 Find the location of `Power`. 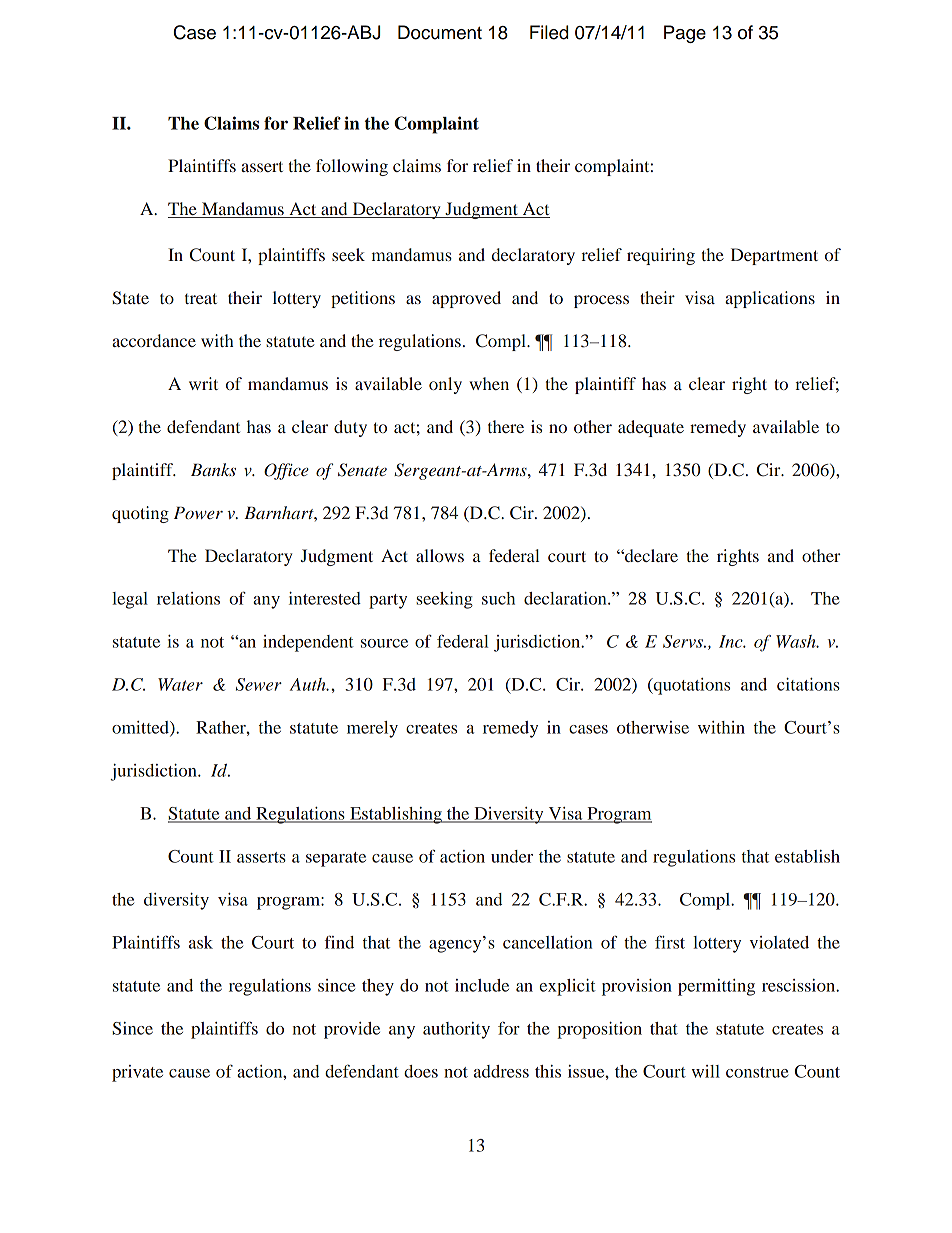

Power is located at coordinates (198, 512).
